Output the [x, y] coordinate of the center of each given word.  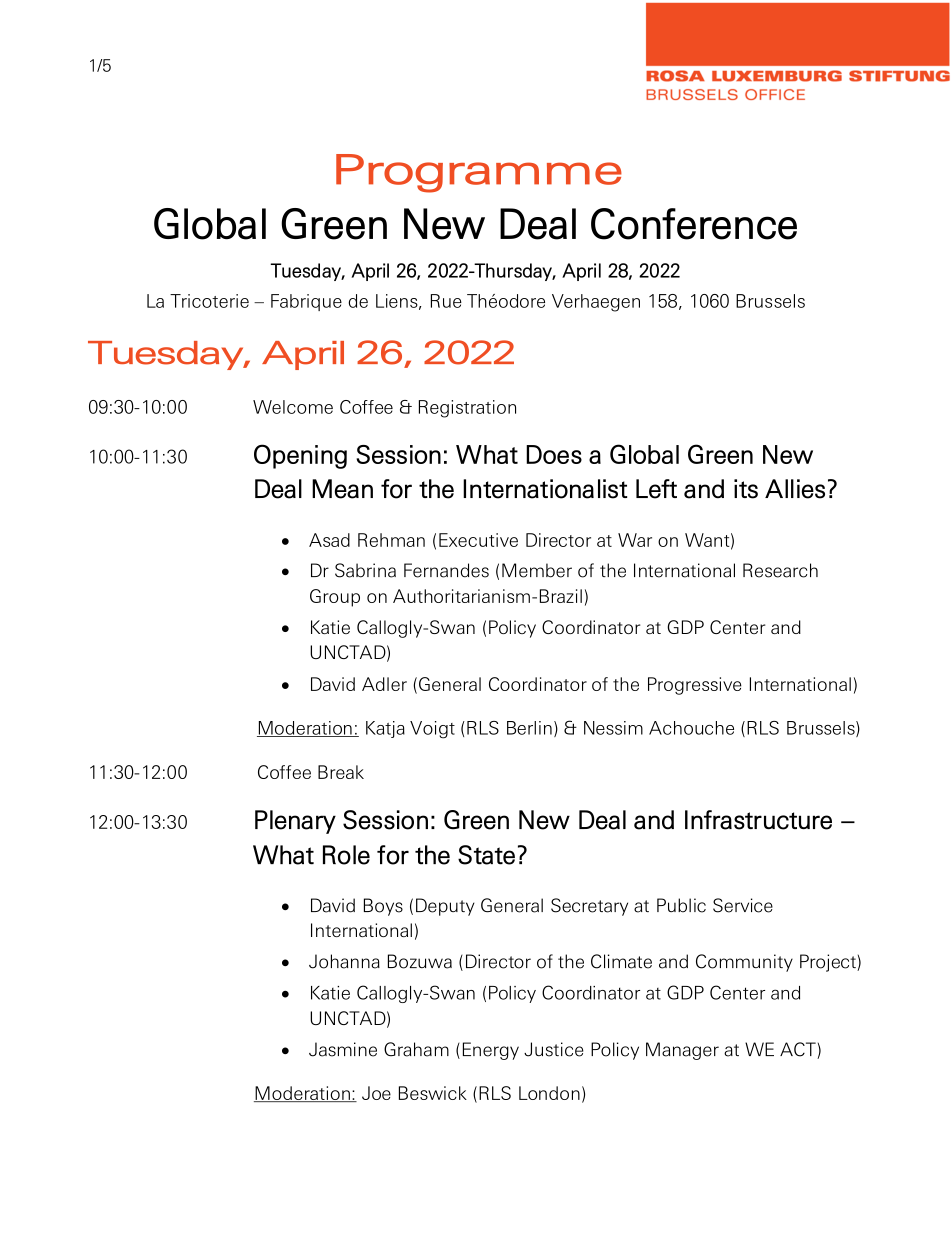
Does [554, 454]
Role [346, 855]
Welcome [293, 407]
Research [780, 570]
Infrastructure [758, 820]
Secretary [589, 907]
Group [335, 598]
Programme [479, 173]
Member [537, 570]
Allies [795, 489]
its [746, 489]
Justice [554, 1049]
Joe [376, 1093]
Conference [694, 224]
